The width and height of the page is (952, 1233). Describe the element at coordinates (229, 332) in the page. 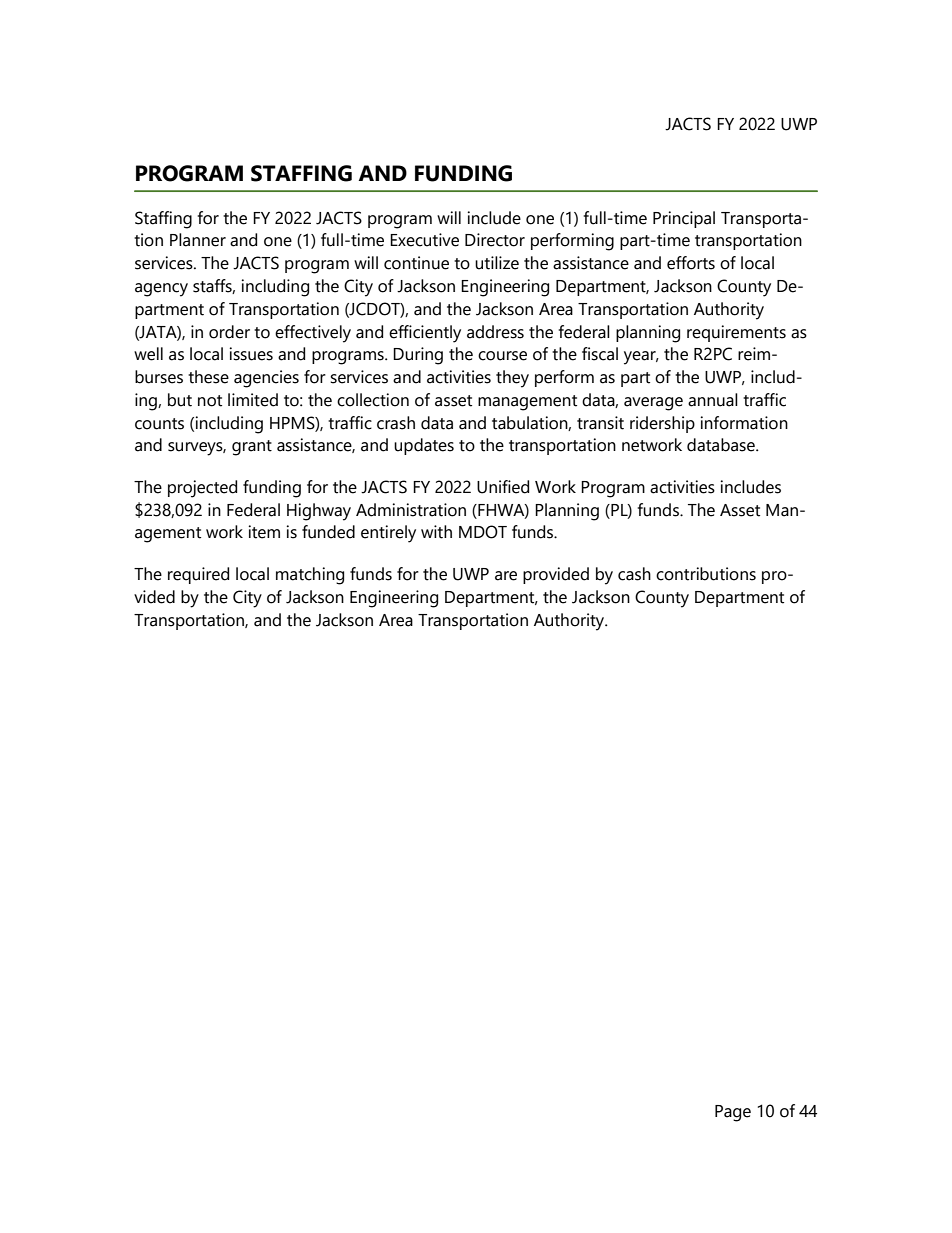

I see `order` at that location.
